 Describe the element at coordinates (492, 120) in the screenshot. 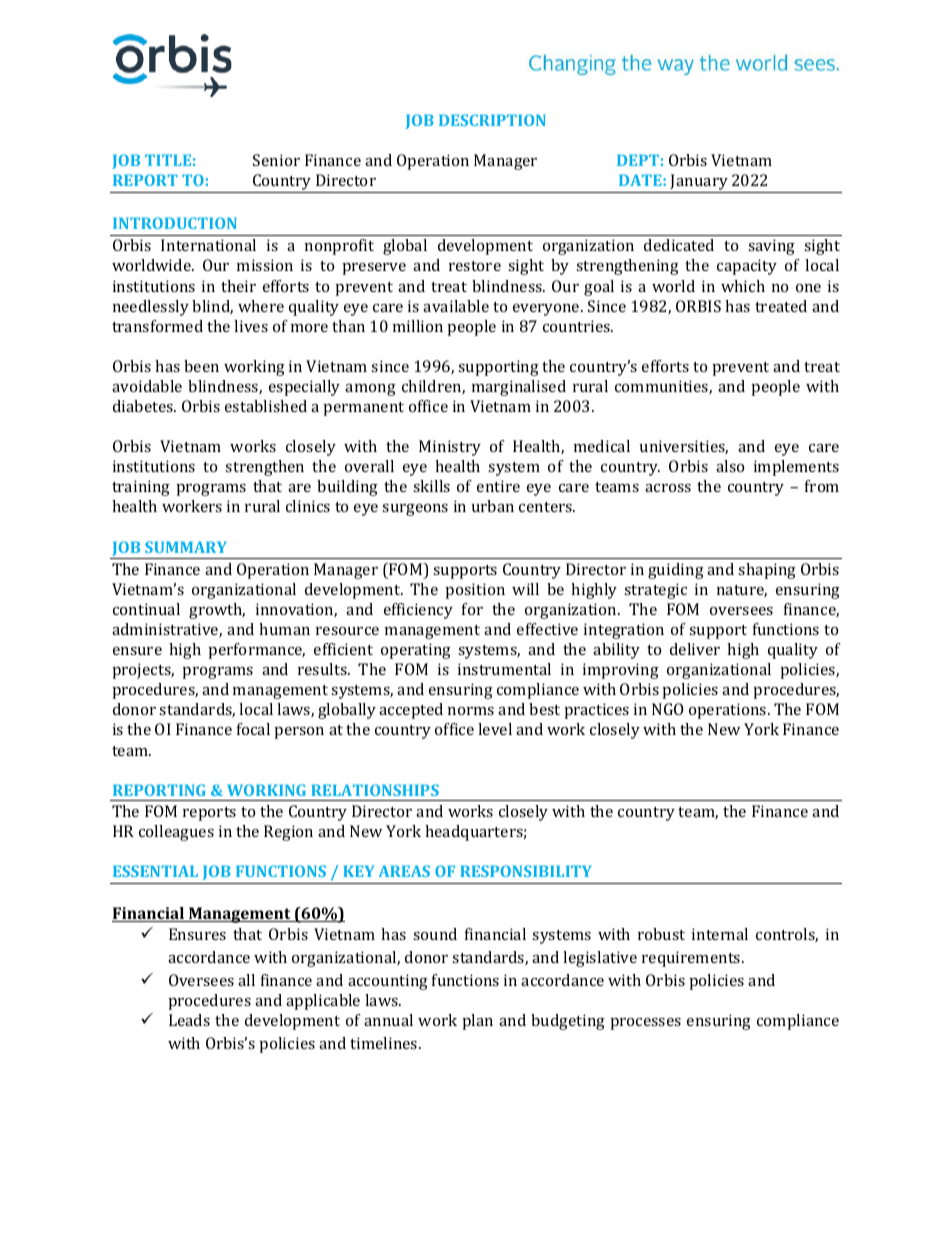

I see `DESCRIPTION` at that location.
